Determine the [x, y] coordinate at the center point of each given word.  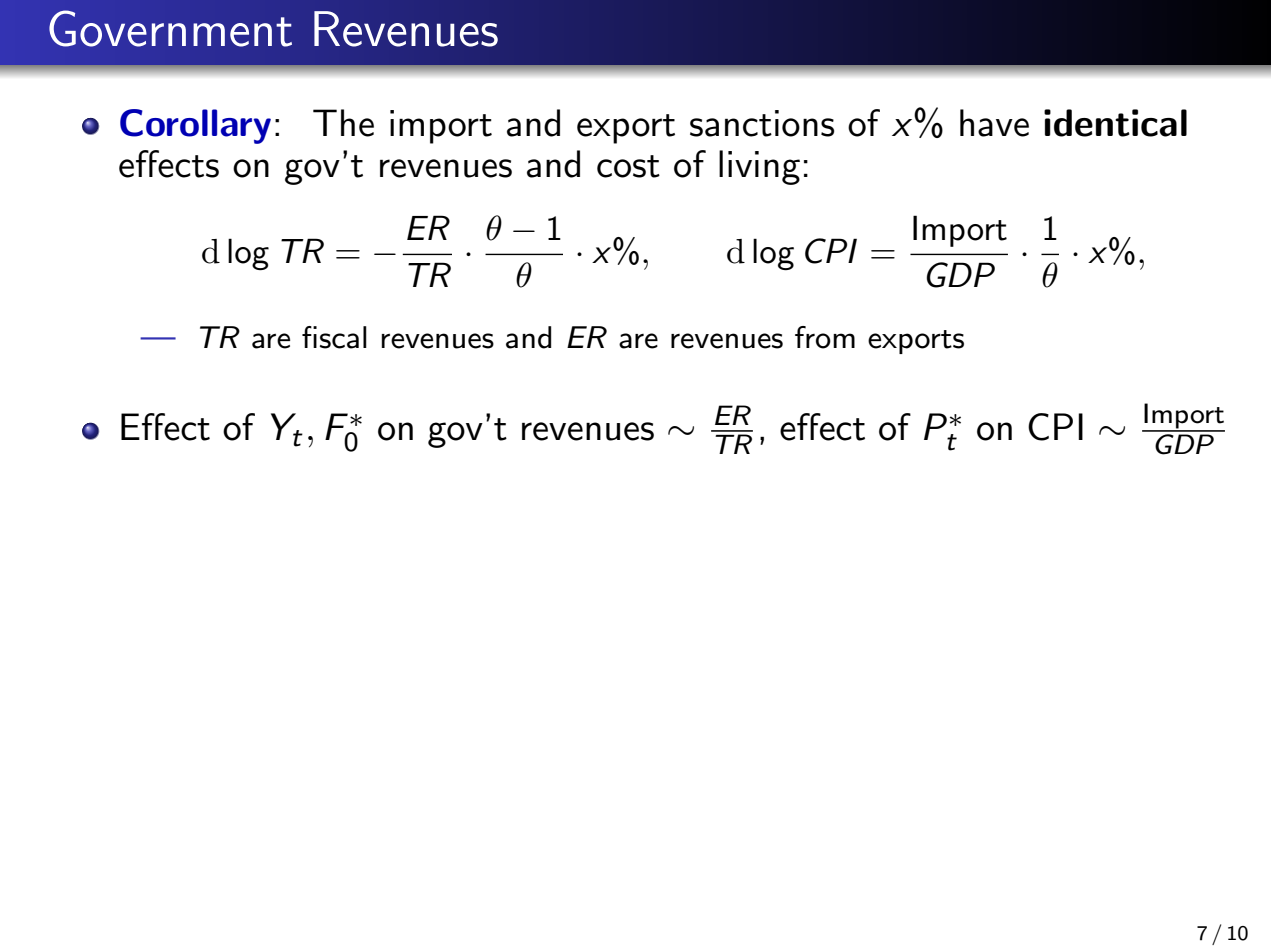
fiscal [334, 337]
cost [628, 166]
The [343, 123]
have [994, 123]
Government [170, 28]
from [825, 337]
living [759, 167]
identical [1115, 123]
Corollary [195, 126]
